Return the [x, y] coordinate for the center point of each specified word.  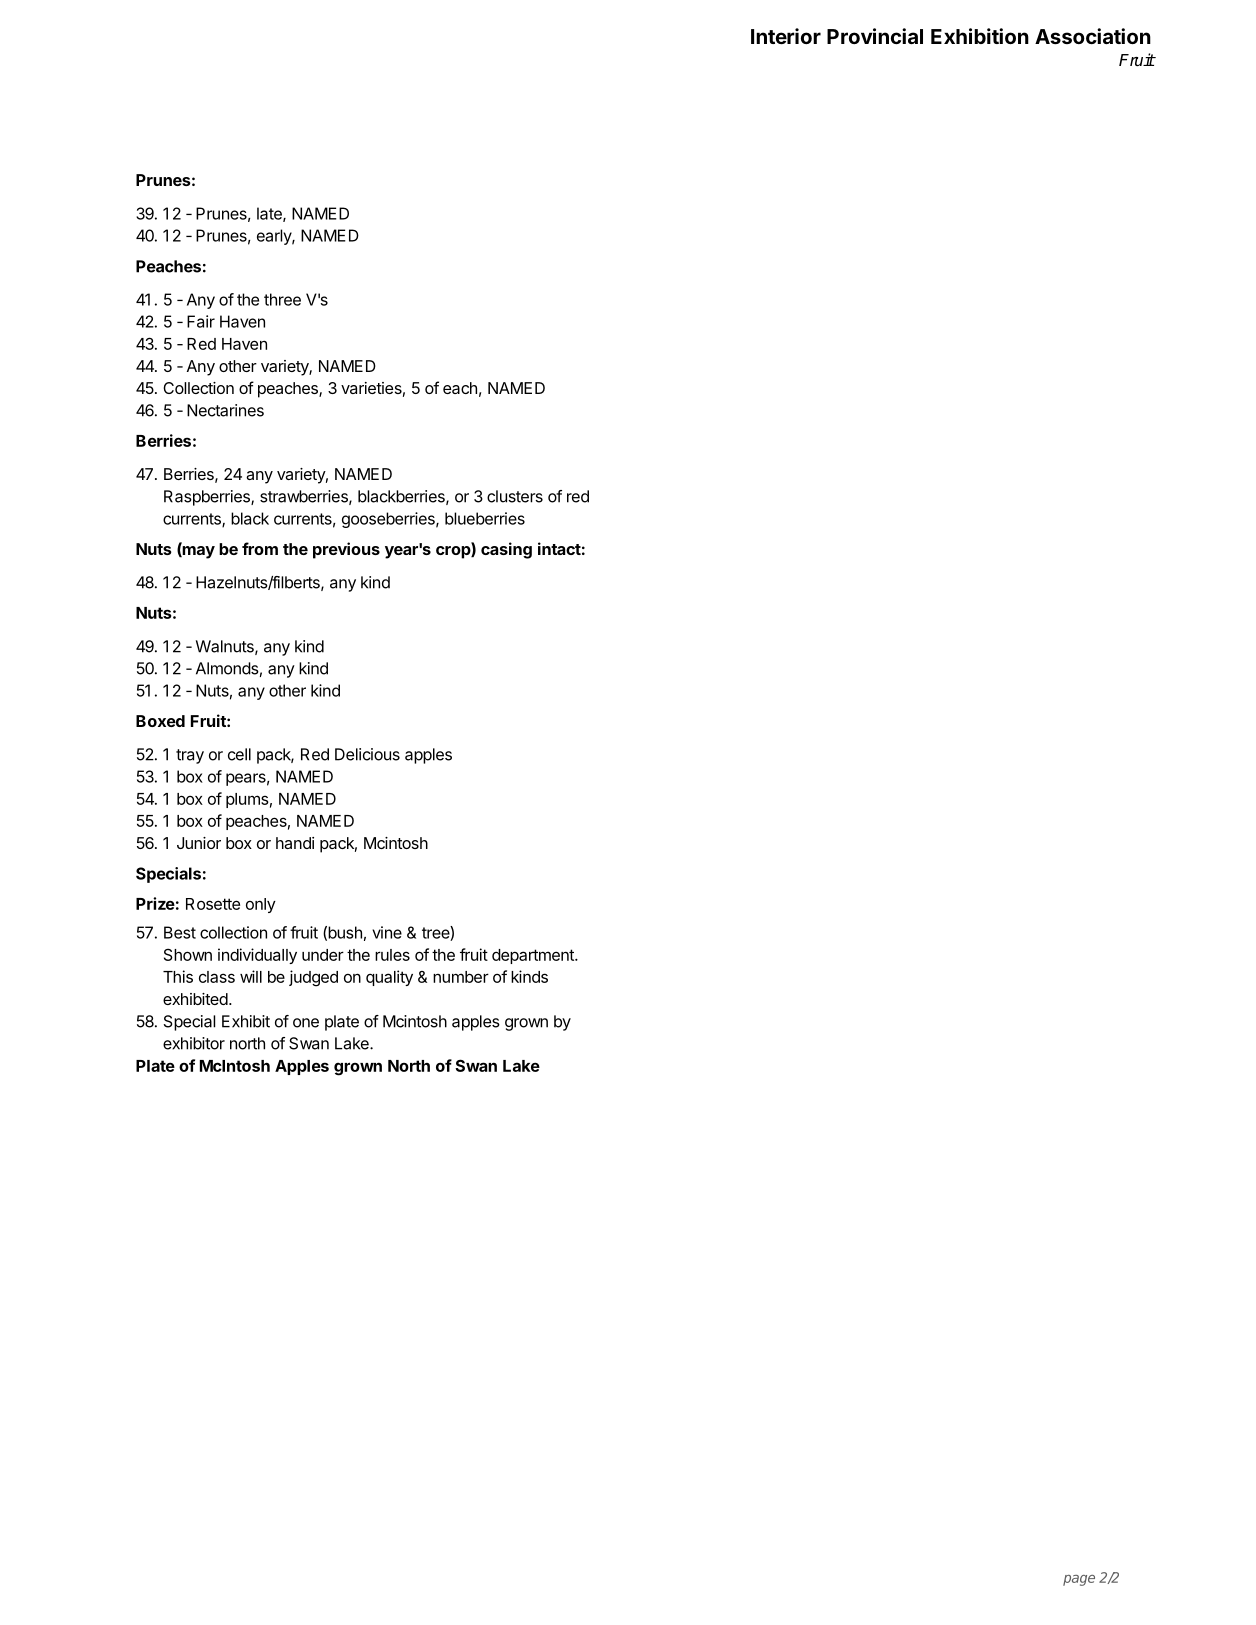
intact [559, 548]
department [534, 956]
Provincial [875, 36]
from [260, 548]
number [461, 977]
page [1079, 1580]
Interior [786, 36]
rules [392, 955]
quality [389, 978]
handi [295, 843]
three [282, 299]
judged [313, 978]
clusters [515, 496]
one [306, 1023]
